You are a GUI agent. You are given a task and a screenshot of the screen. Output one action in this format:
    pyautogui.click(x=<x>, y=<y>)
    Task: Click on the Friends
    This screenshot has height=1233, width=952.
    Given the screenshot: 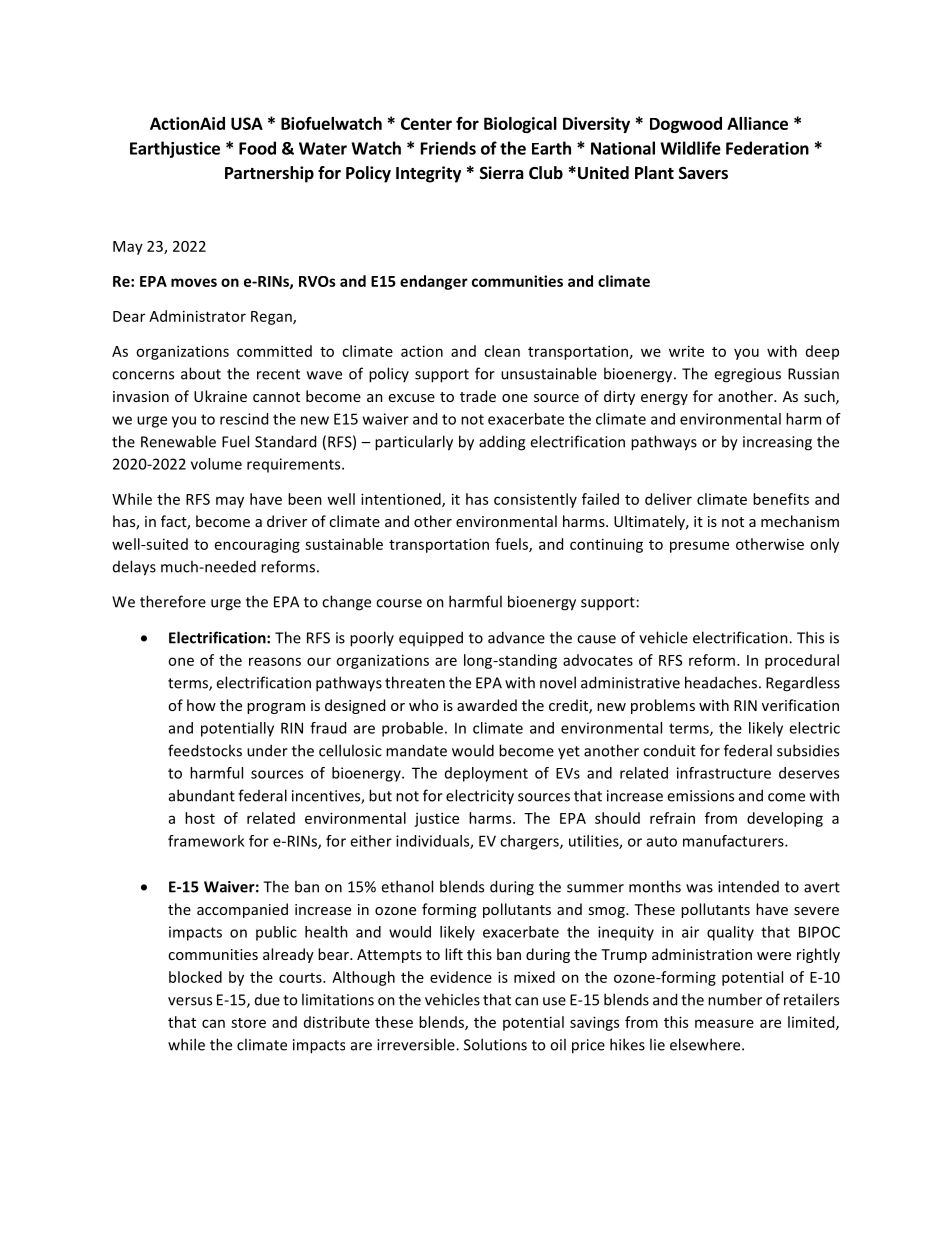 What is the action you would take?
    pyautogui.click(x=448, y=148)
